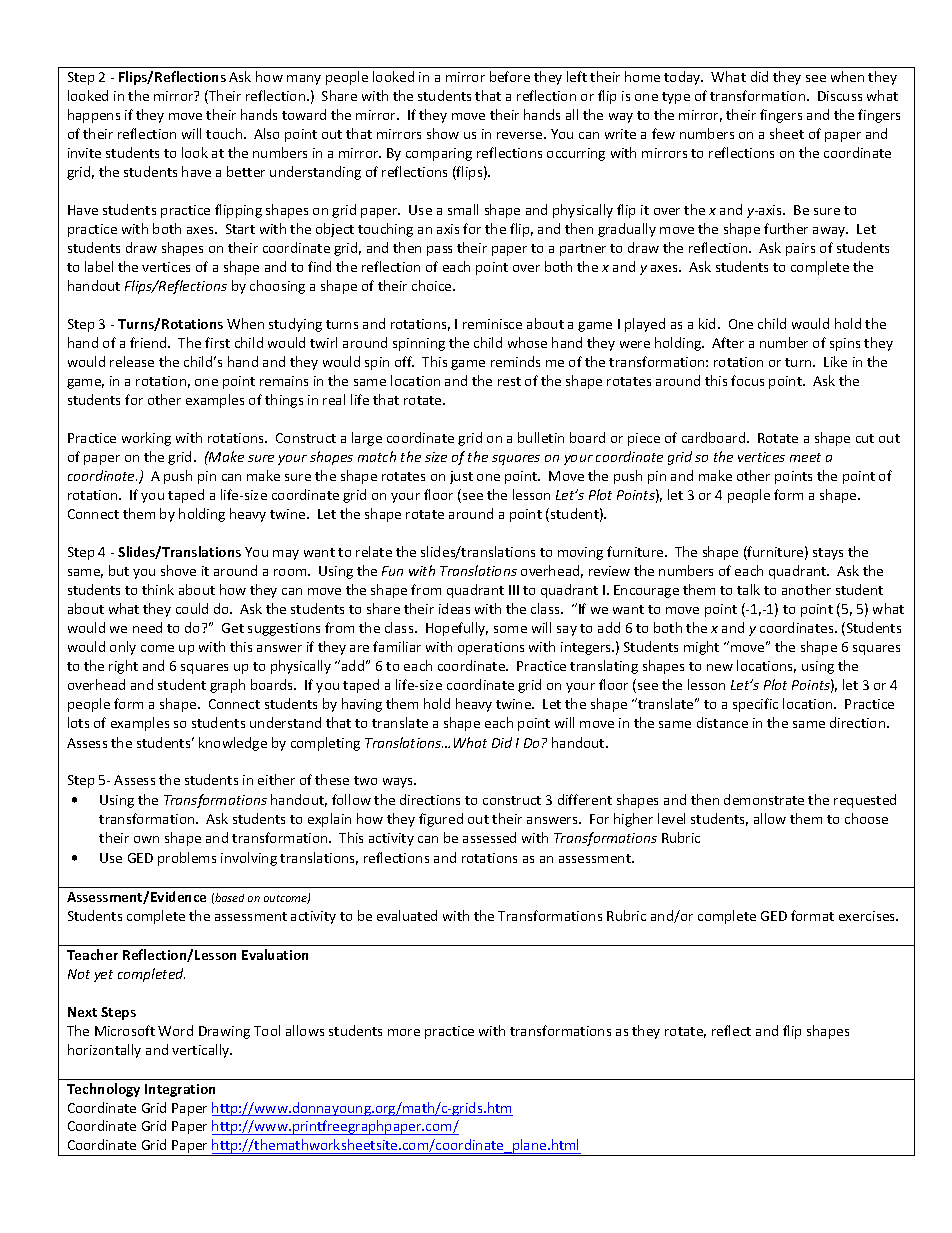  What do you see at coordinates (541, 437) in the image?
I see `bulletin` at bounding box center [541, 437].
